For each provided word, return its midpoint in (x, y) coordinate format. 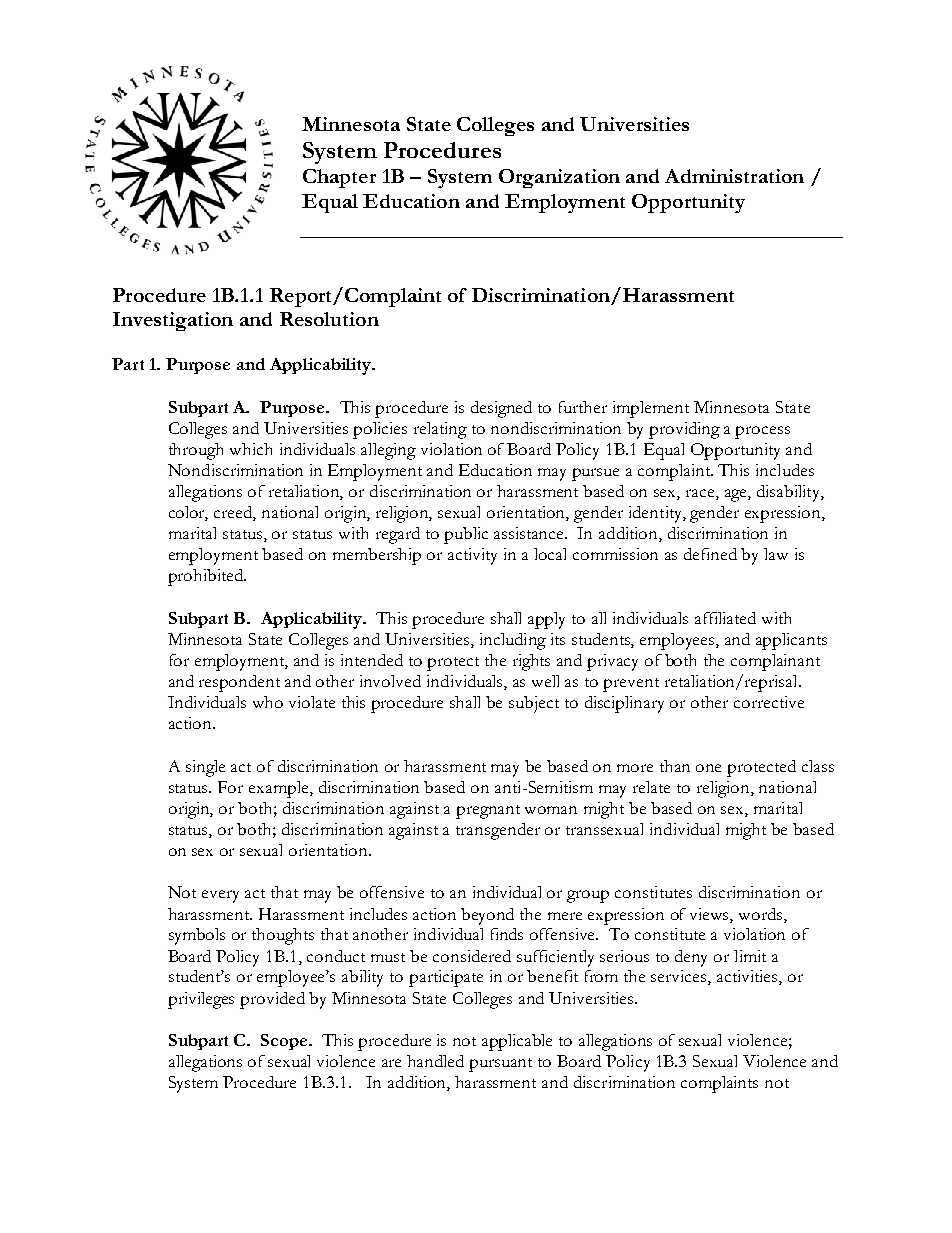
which (251, 449)
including (513, 641)
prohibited (207, 577)
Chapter (339, 178)
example (280, 789)
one (708, 768)
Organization (559, 178)
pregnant (488, 812)
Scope (285, 1042)
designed (501, 409)
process (762, 432)
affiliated (725, 618)
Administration (734, 176)
